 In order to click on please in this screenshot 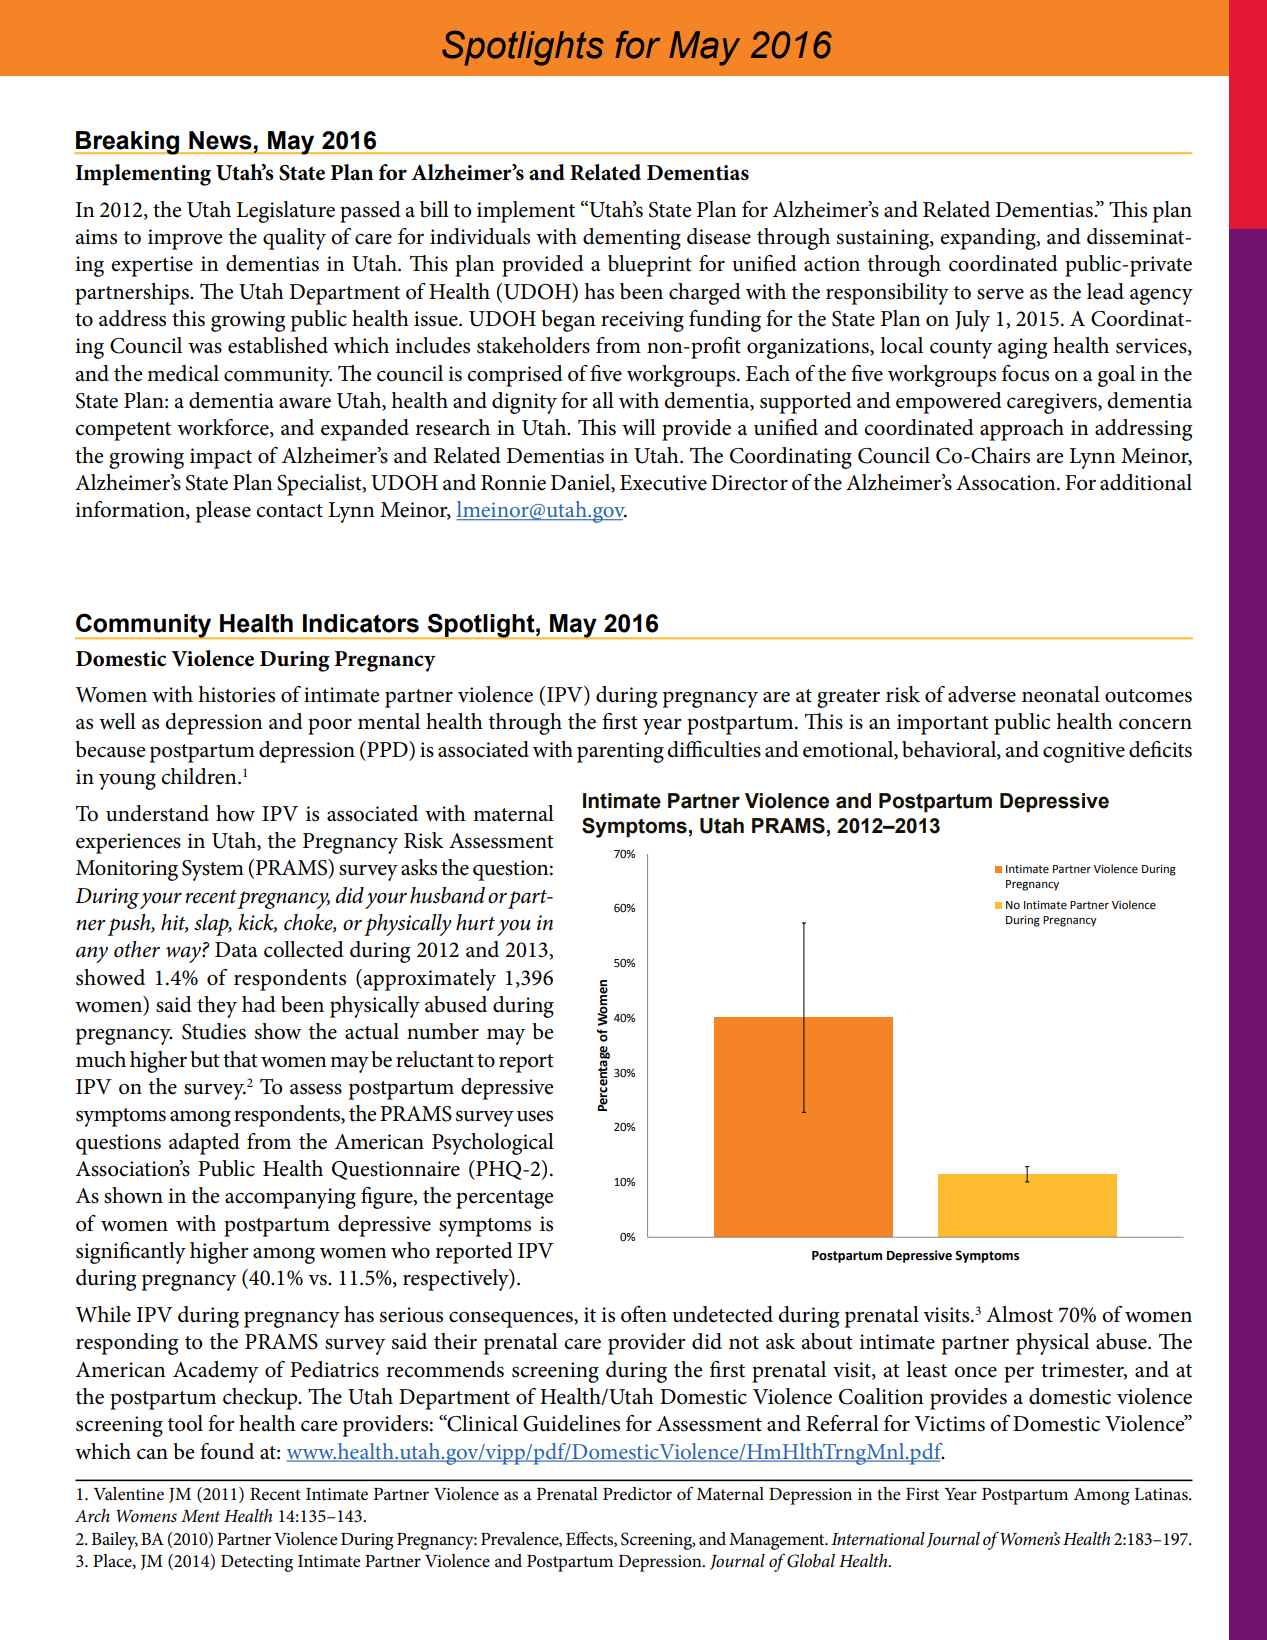, I will do `click(223, 512)`.
